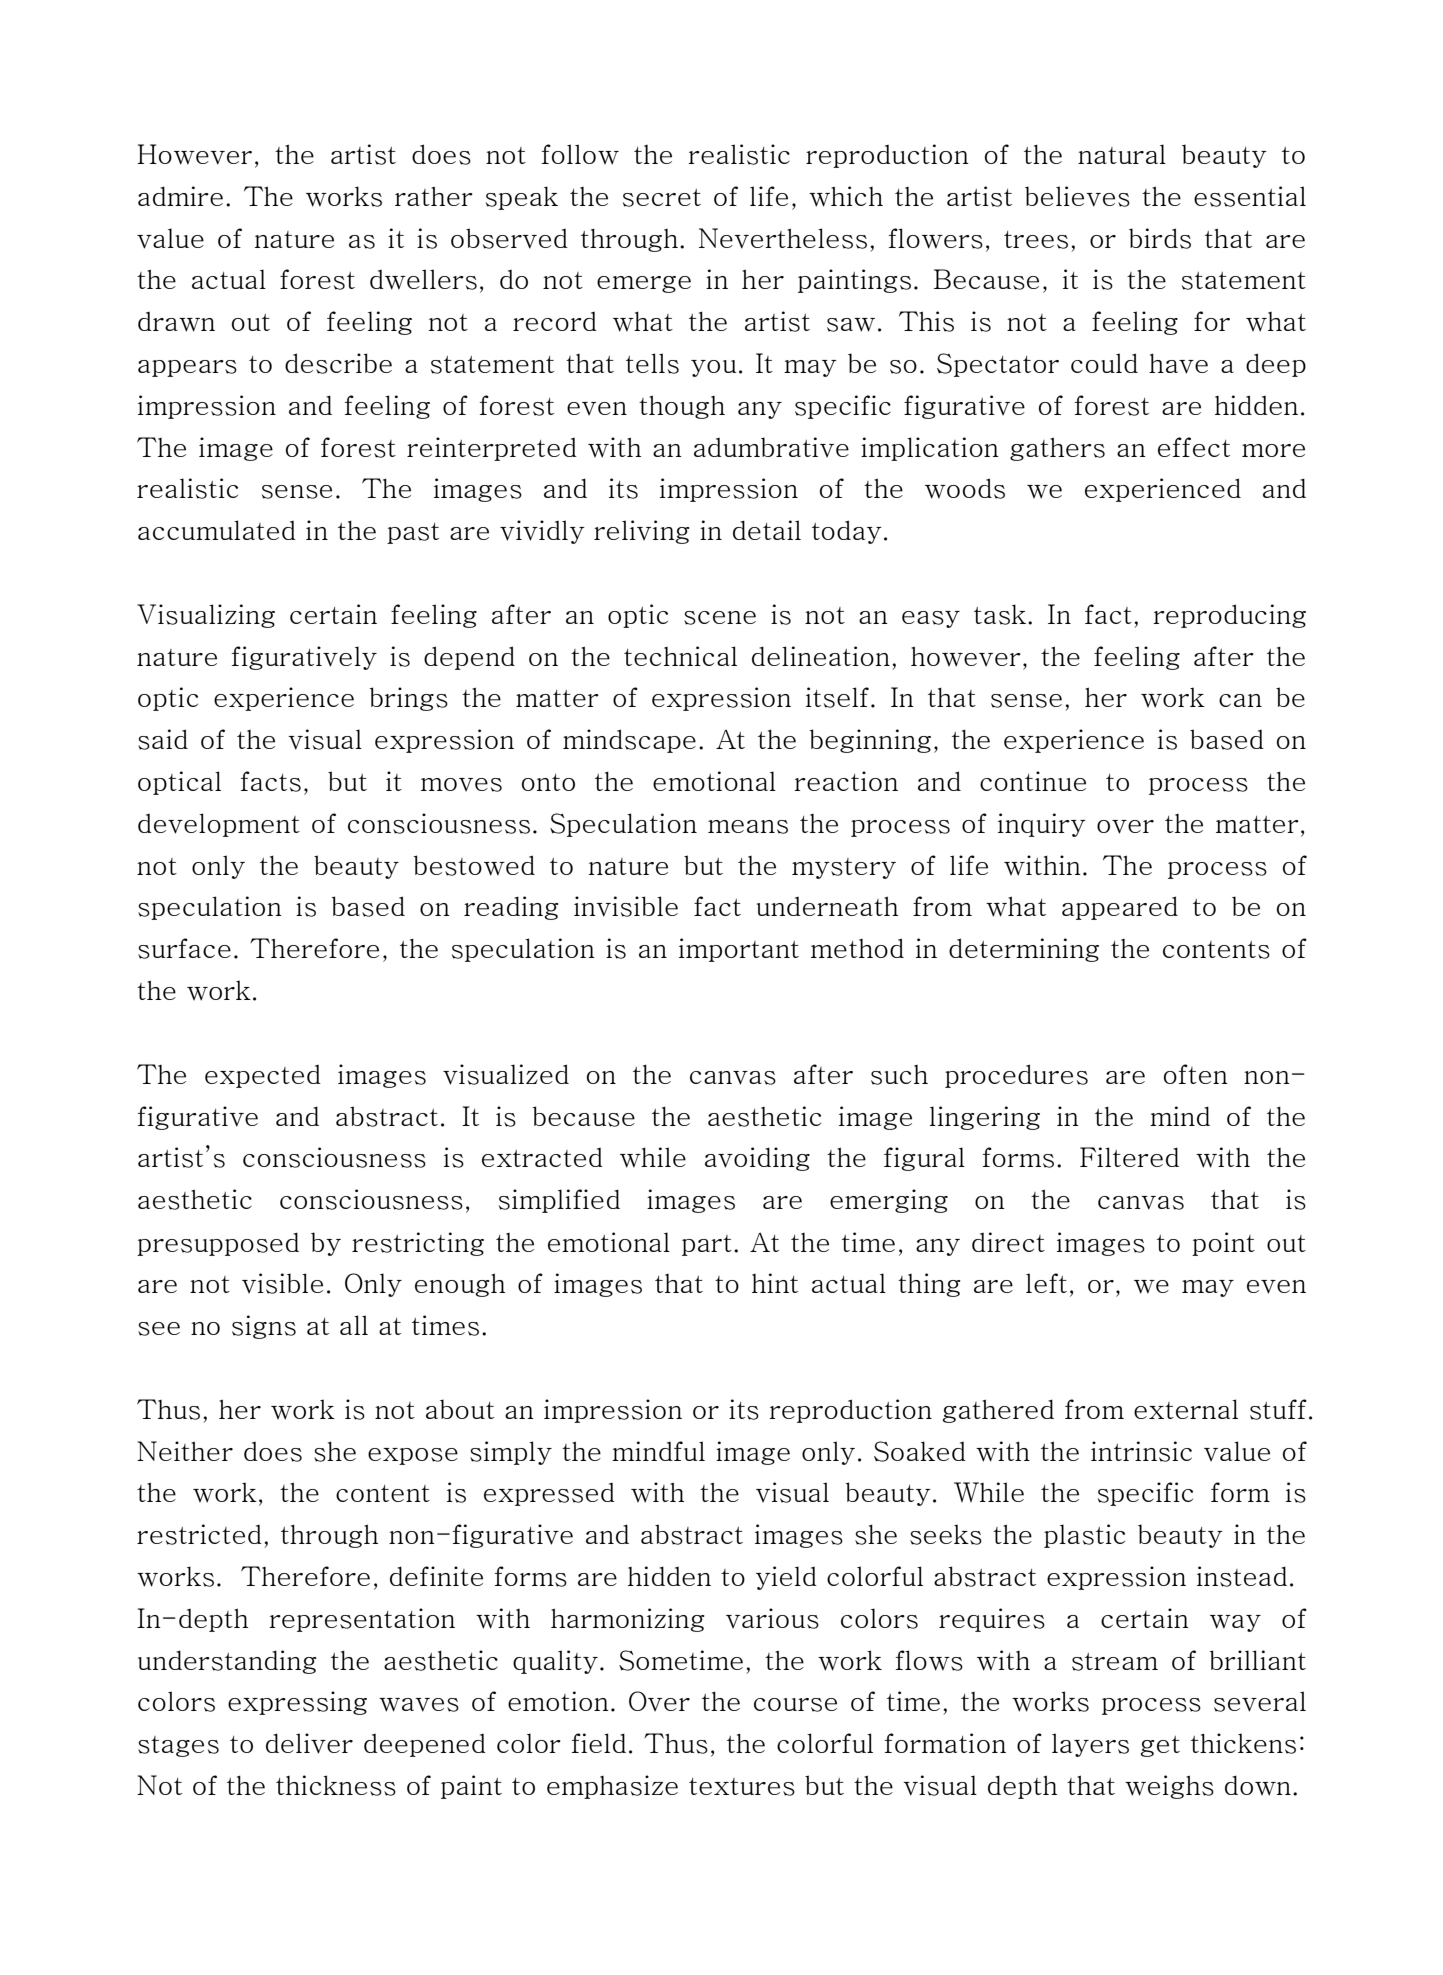 This image has height=1975, width=1443. What do you see at coordinates (662, 198) in the image?
I see `secret` at bounding box center [662, 198].
